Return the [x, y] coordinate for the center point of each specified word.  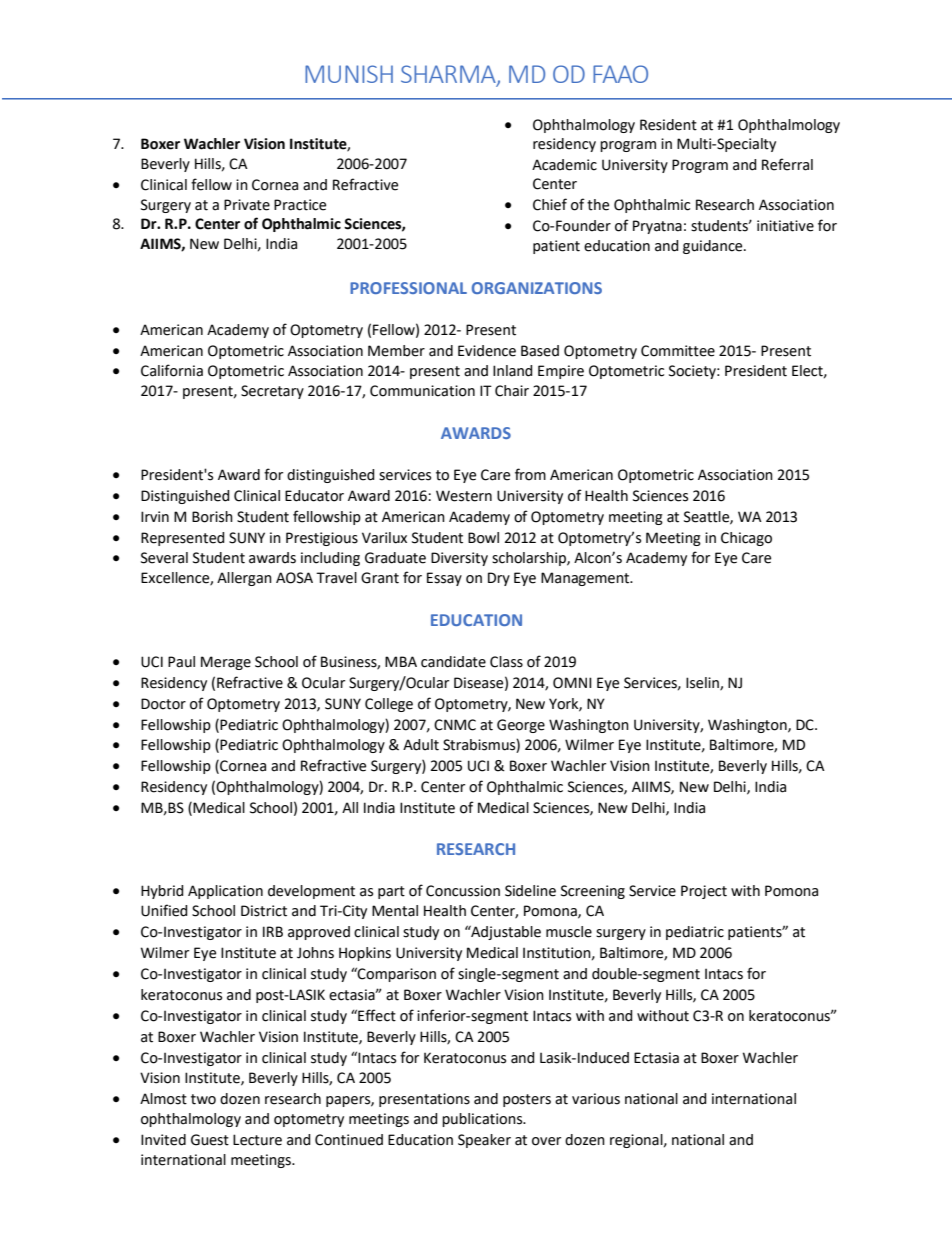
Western [464, 496]
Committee [678, 351]
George [521, 726]
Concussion [463, 891]
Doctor [163, 704]
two [203, 1099]
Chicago [746, 539]
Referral [787, 164]
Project [704, 892]
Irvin [155, 516]
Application [225, 892]
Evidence [487, 351]
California [172, 370]
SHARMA [449, 75]
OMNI [572, 683]
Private [247, 205]
